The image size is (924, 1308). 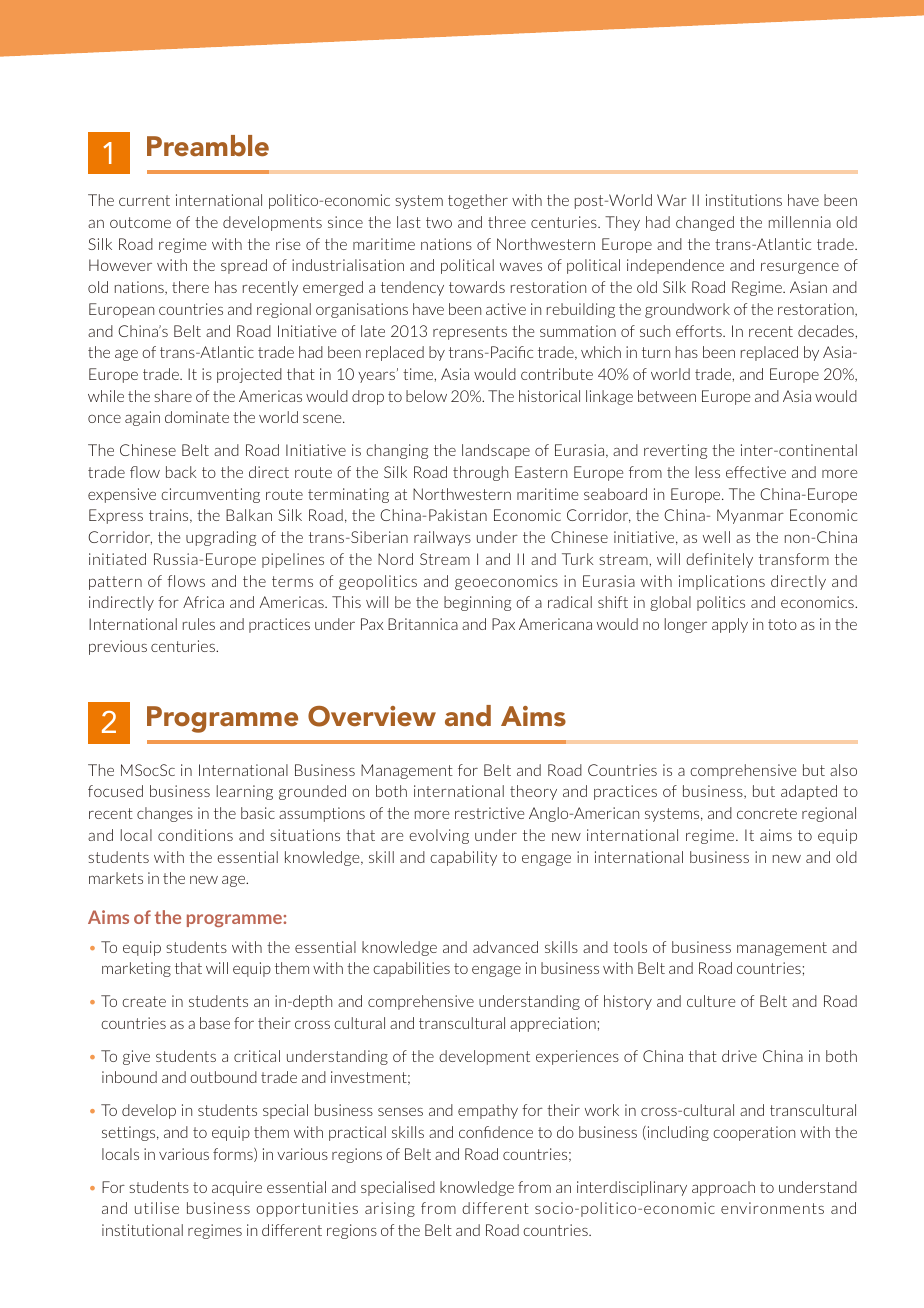 I want to click on Britannica, so click(x=423, y=624).
